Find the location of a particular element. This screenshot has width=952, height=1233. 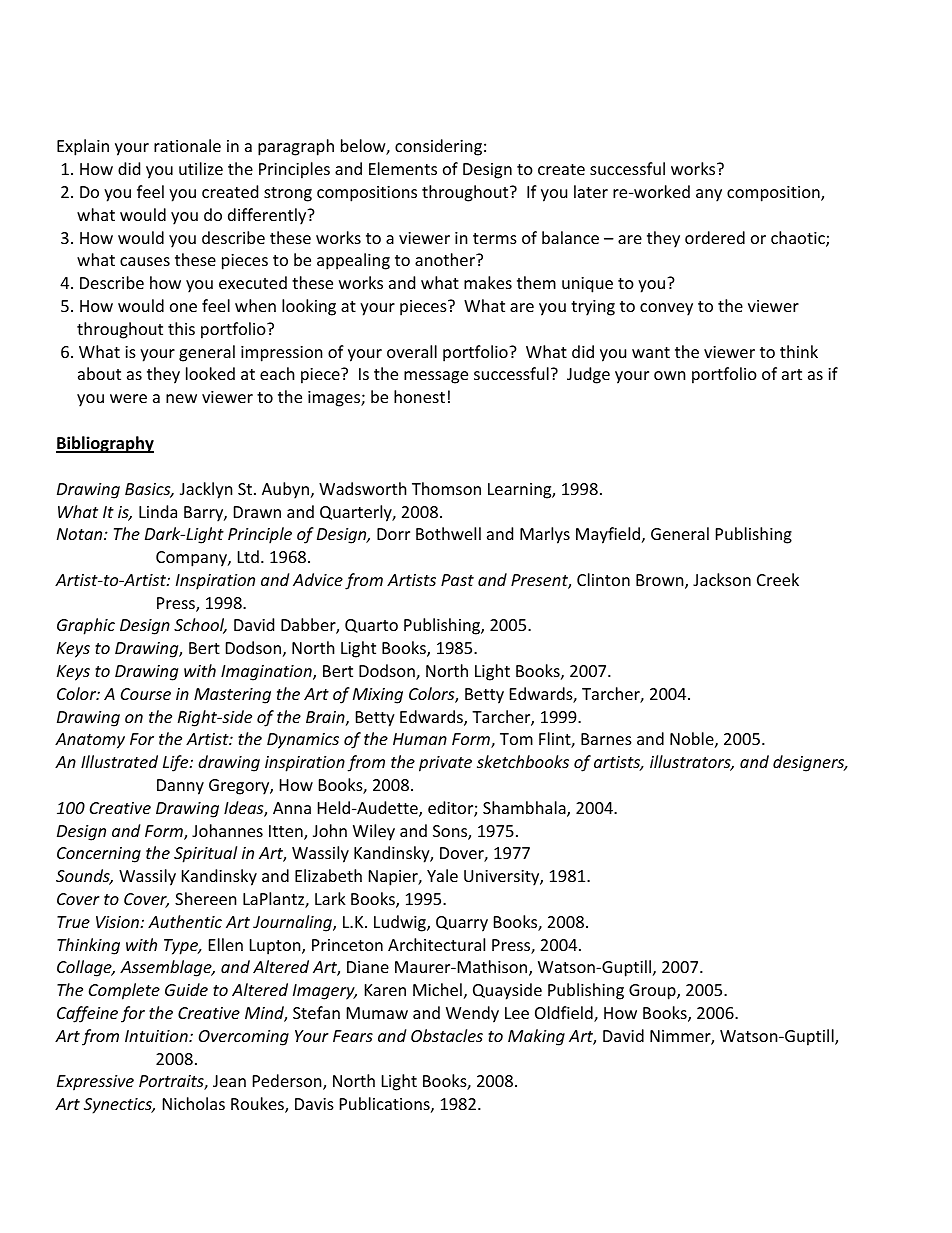

ordered is located at coordinates (715, 237).
